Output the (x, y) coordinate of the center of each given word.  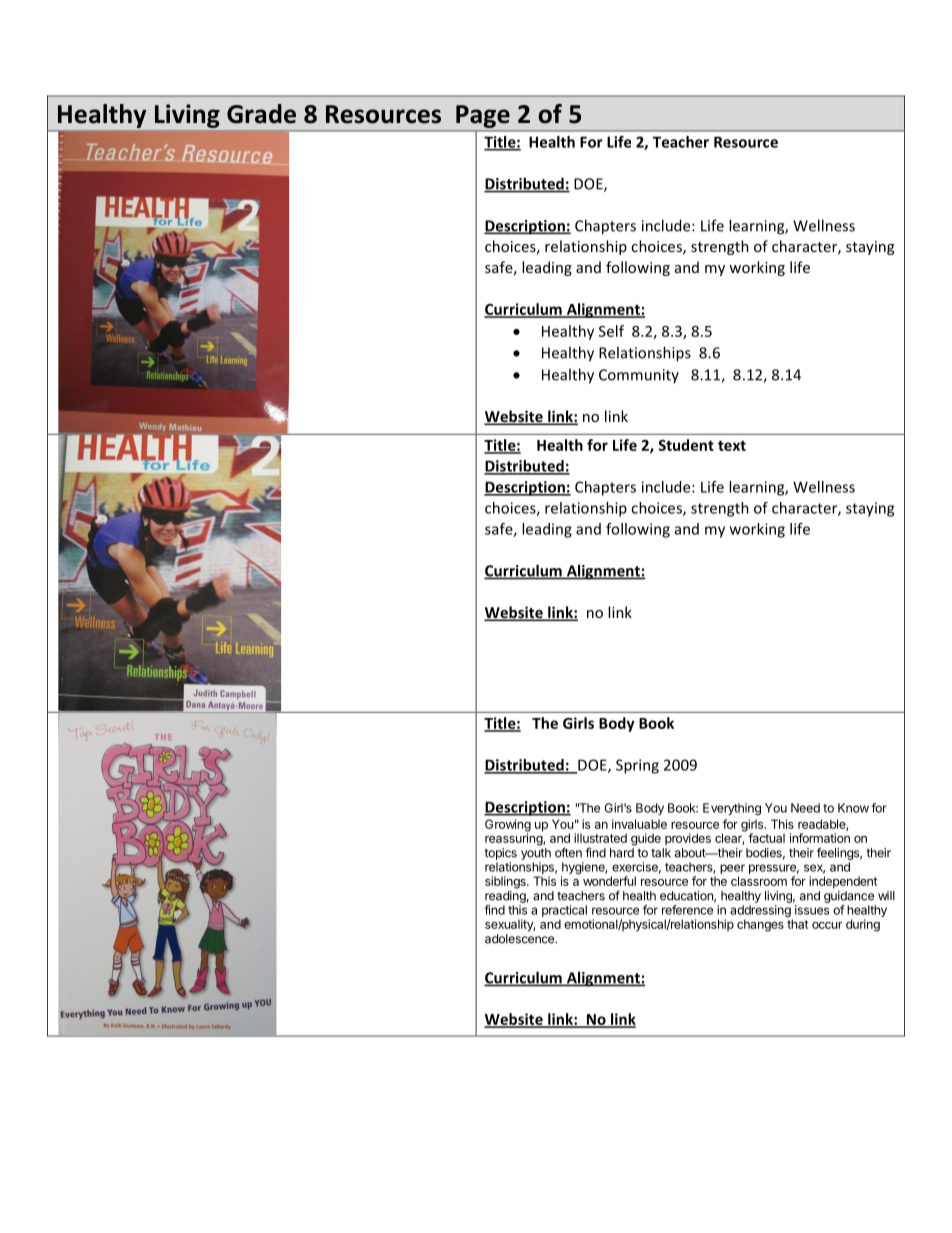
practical (564, 912)
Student (686, 445)
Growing (508, 826)
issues (812, 910)
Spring (637, 766)
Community (639, 376)
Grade (261, 114)
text (732, 445)
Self (611, 331)
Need (805, 808)
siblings (506, 882)
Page (483, 118)
